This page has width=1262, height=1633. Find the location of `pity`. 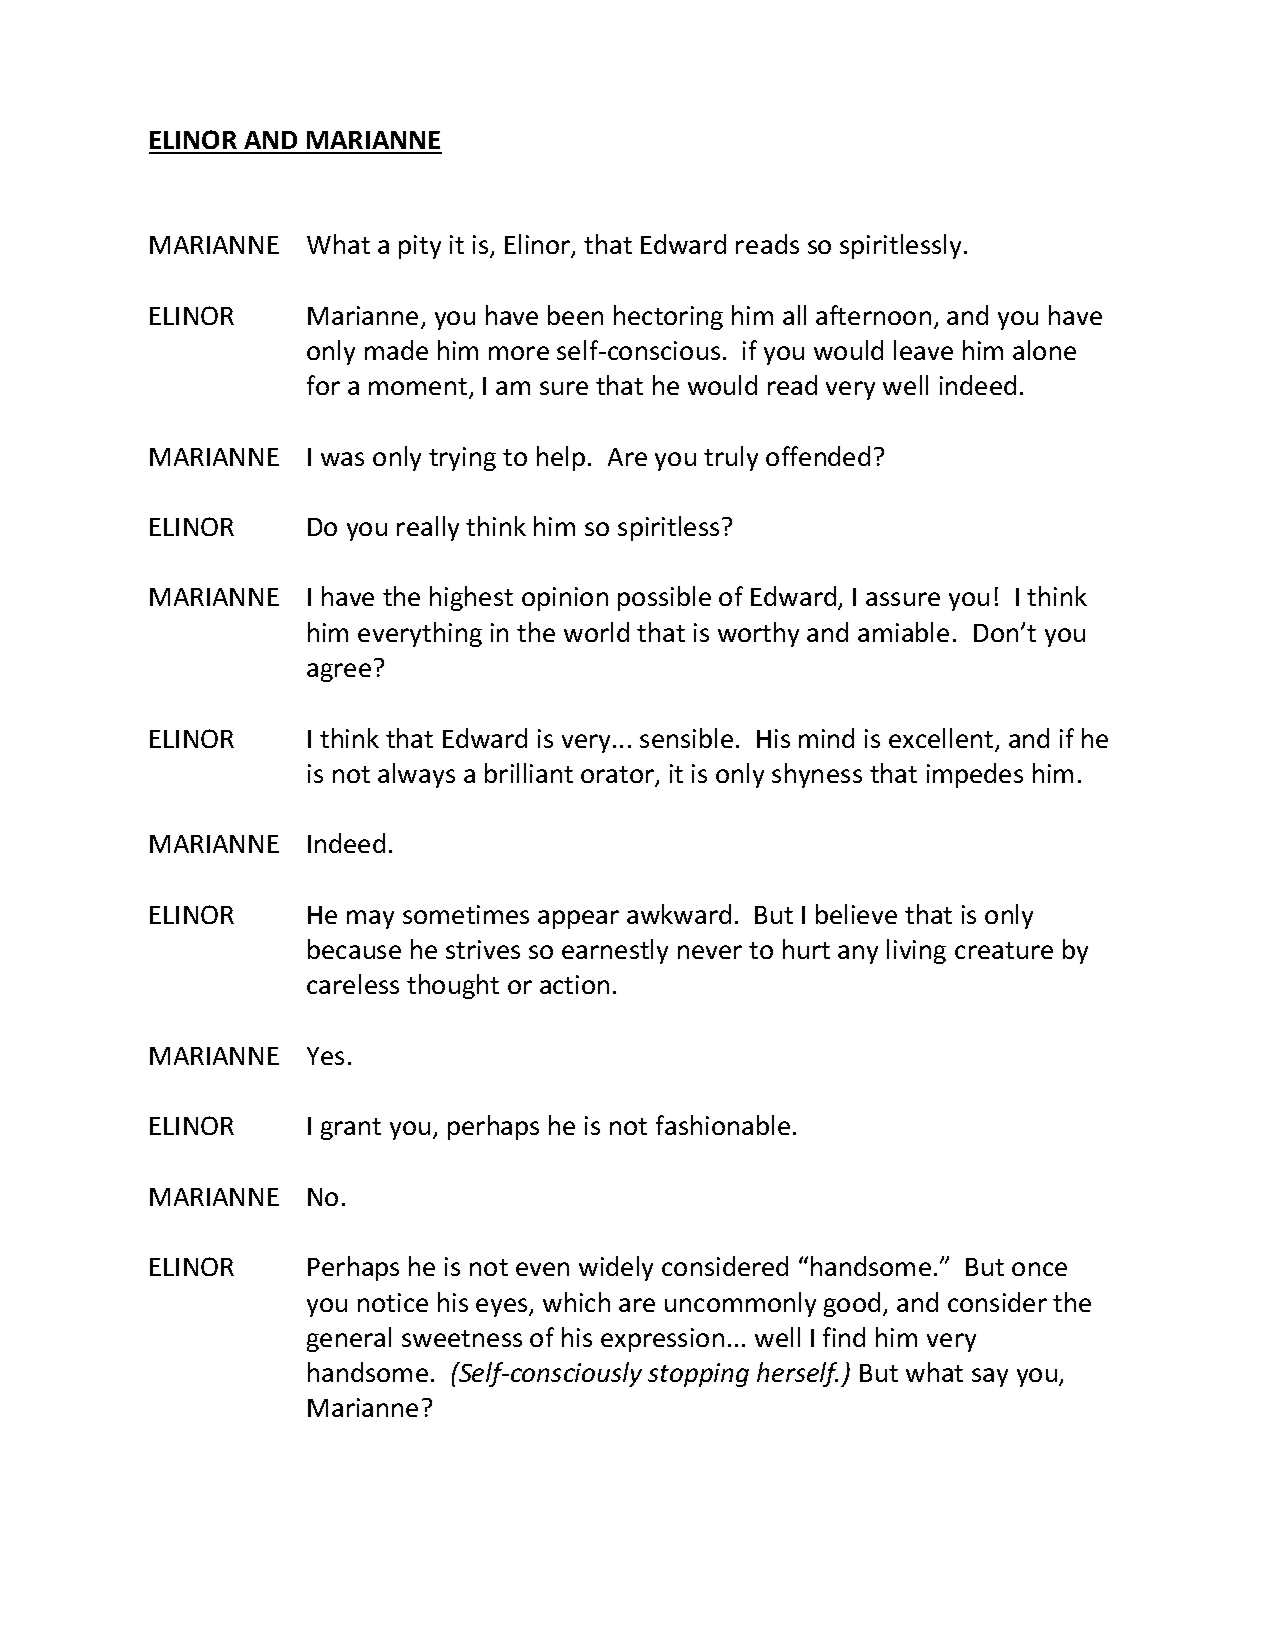

pity is located at coordinates (420, 247).
